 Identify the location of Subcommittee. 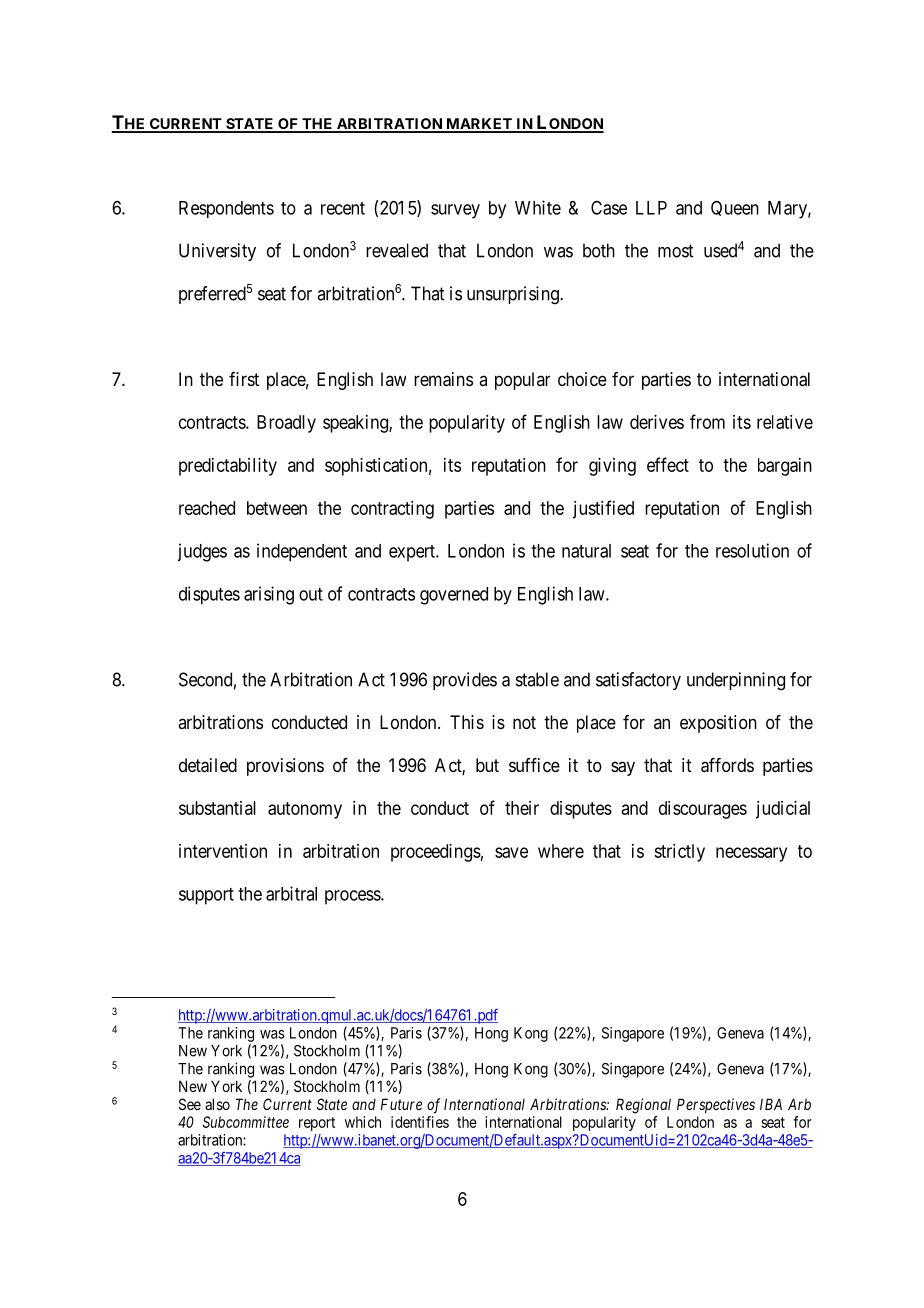
(246, 1122).
